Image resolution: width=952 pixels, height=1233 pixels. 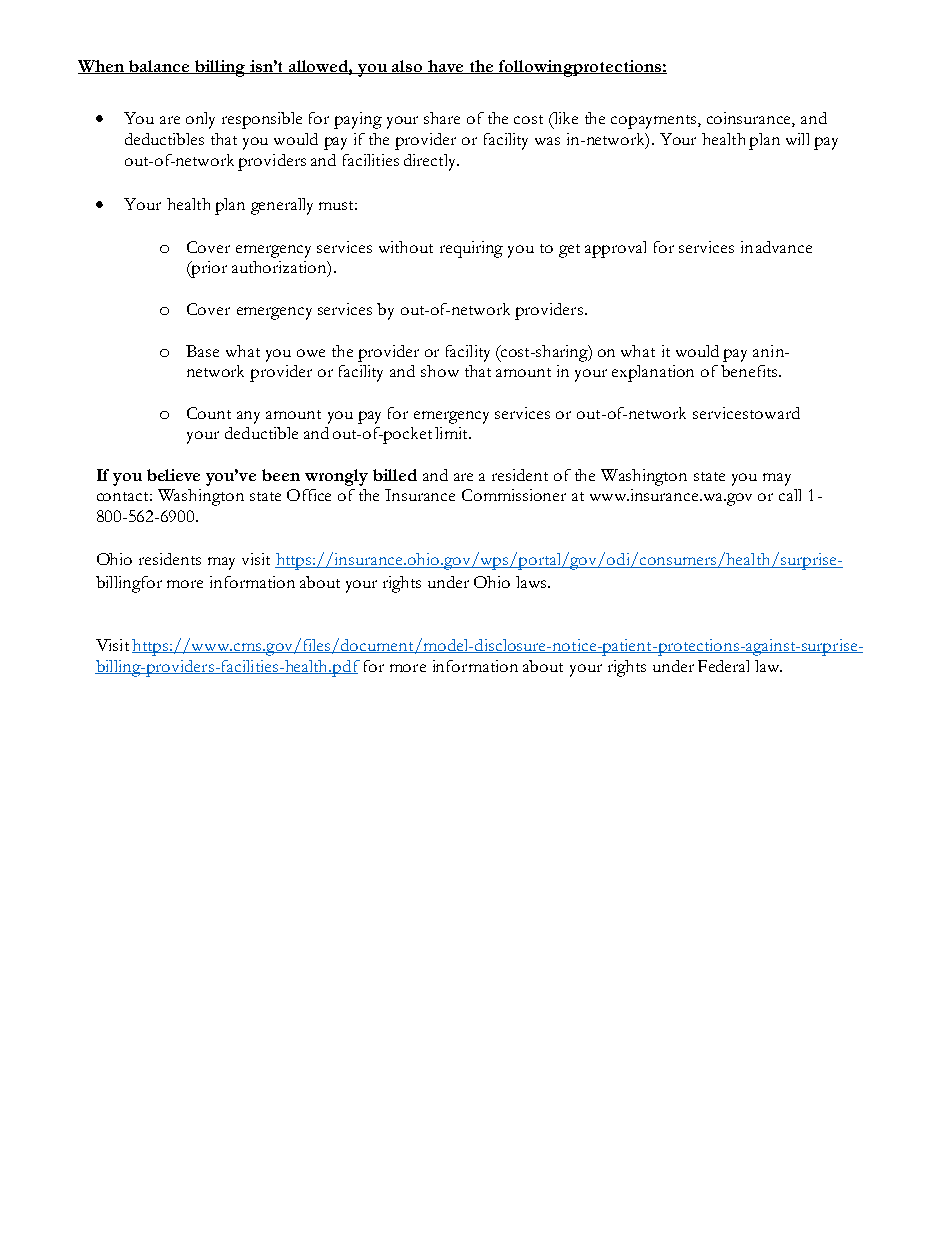 What do you see at coordinates (202, 351) in the screenshot?
I see `Base` at bounding box center [202, 351].
